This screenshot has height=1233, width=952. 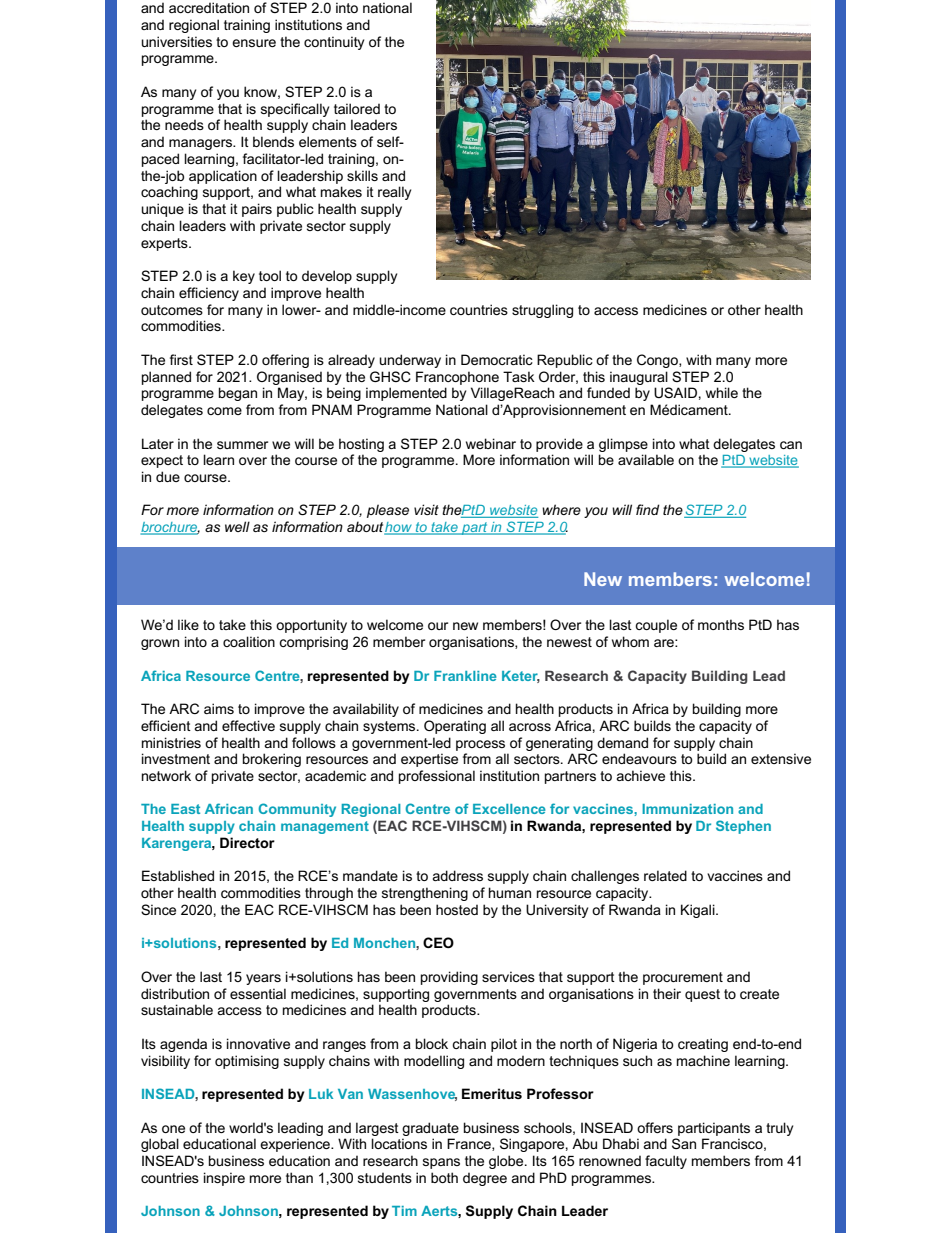 What do you see at coordinates (441, 1163) in the screenshot?
I see `spans` at bounding box center [441, 1163].
